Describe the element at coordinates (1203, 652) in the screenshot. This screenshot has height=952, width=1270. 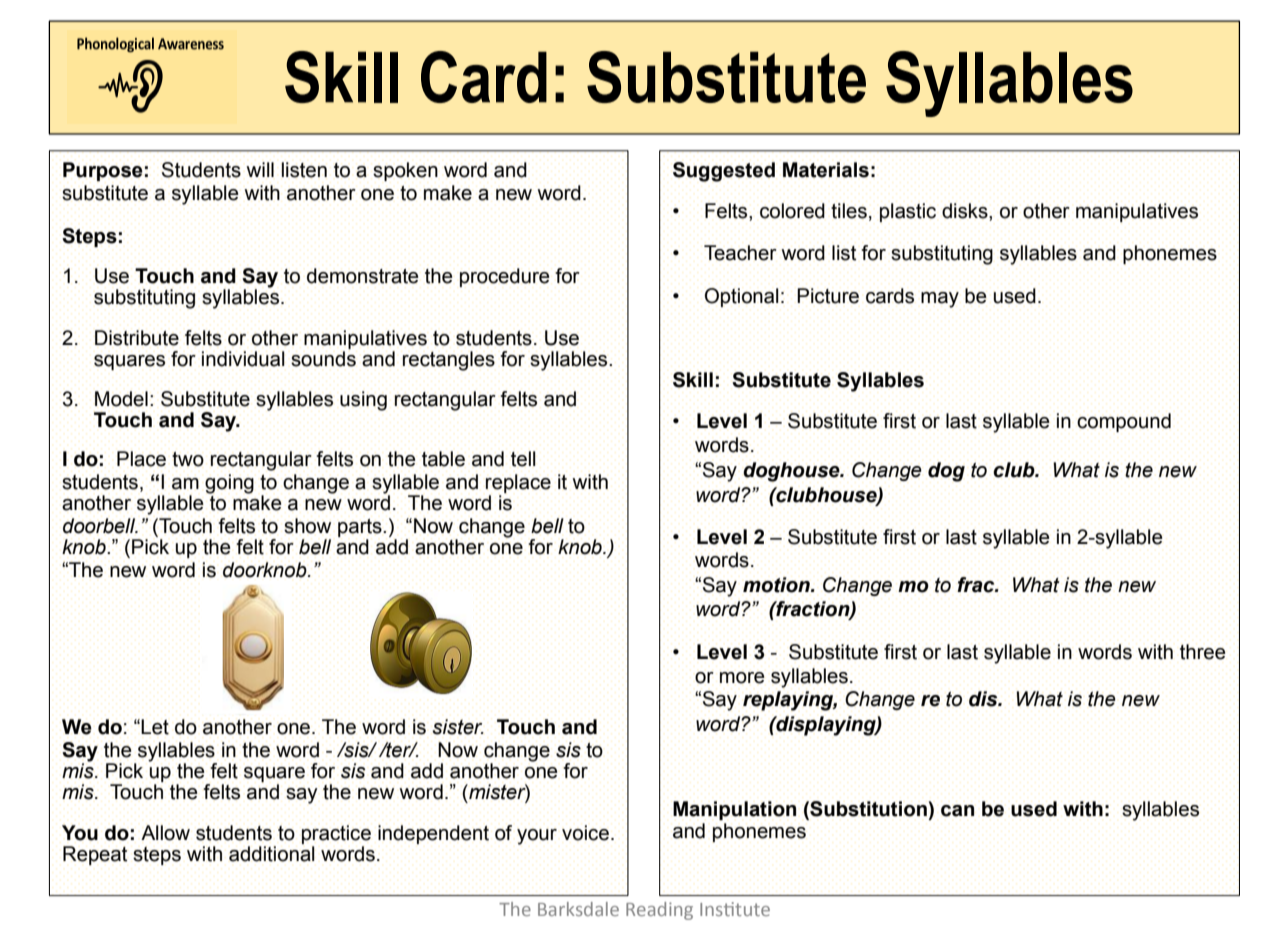
I see `three` at that location.
